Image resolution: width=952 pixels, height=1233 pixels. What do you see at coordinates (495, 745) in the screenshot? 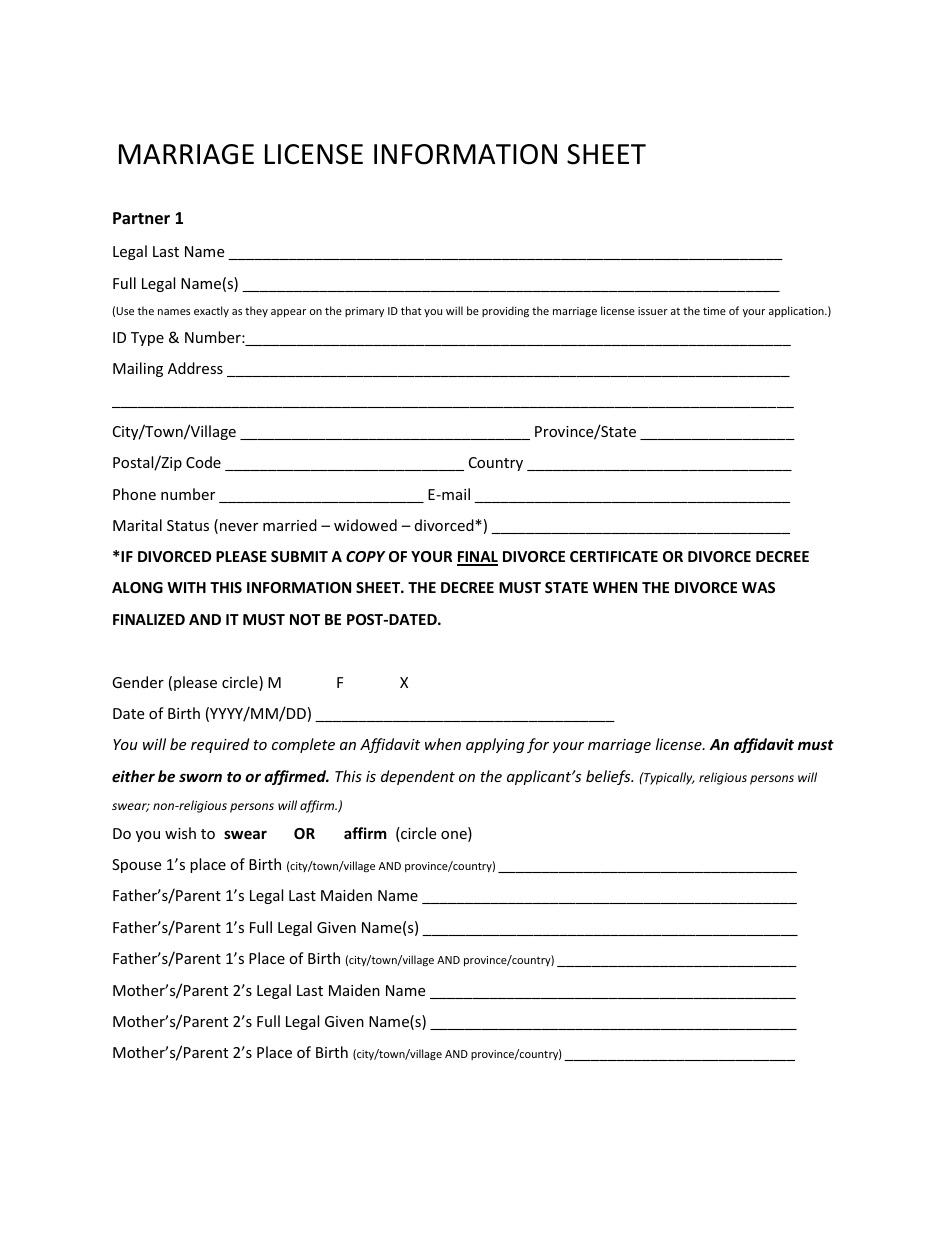
I see `applying` at bounding box center [495, 745].
